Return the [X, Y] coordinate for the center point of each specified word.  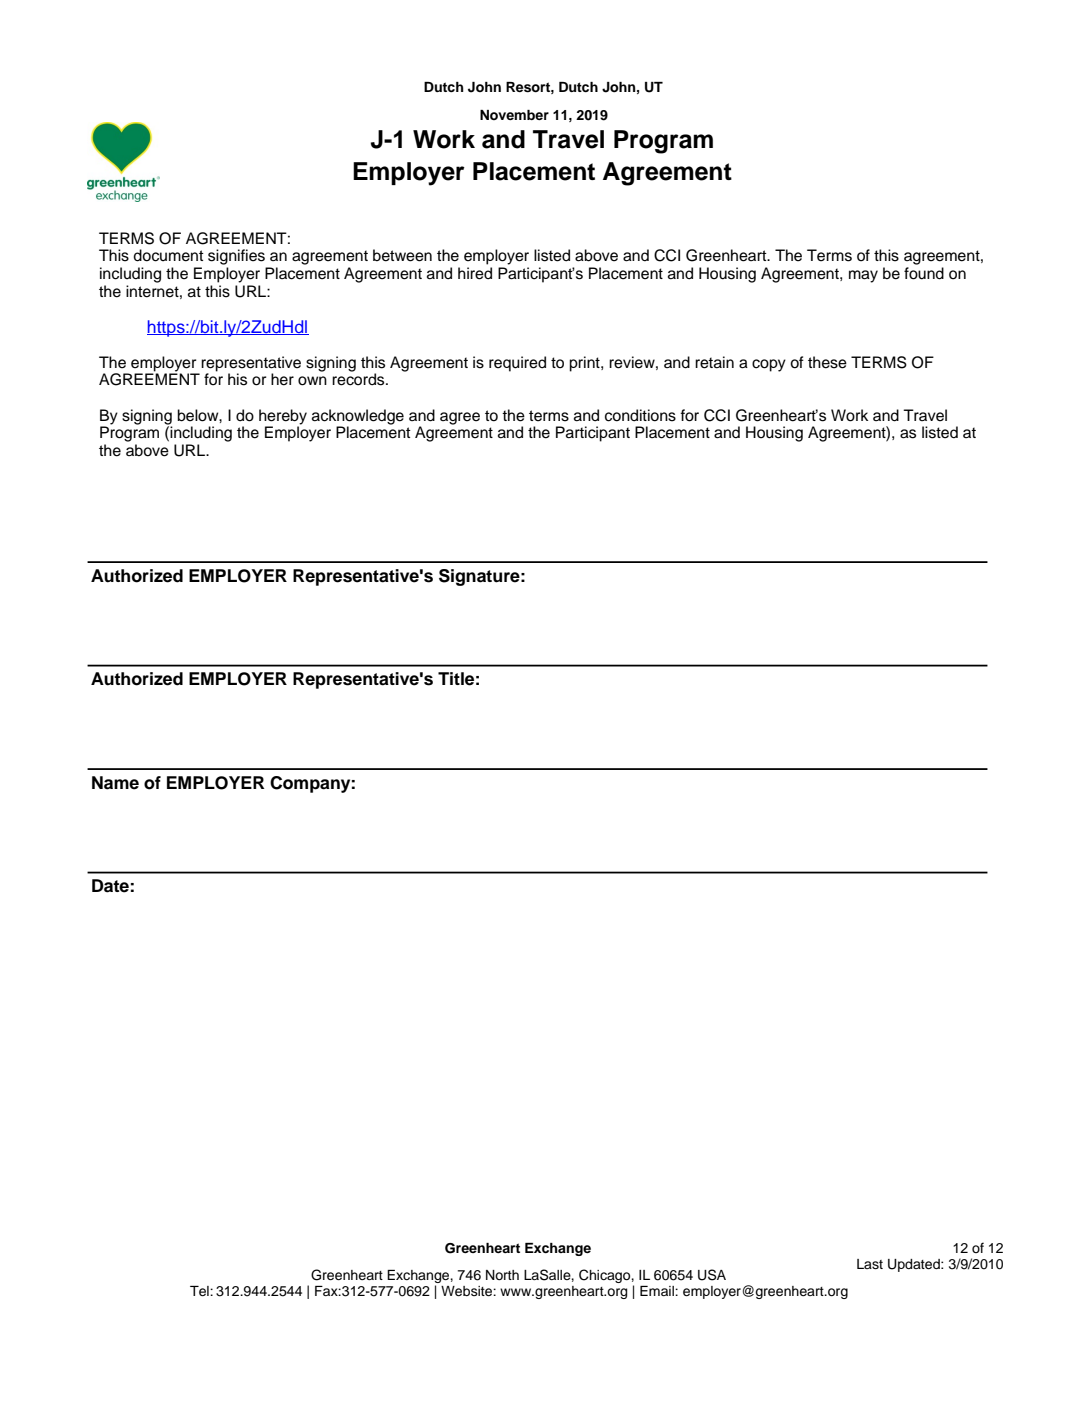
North [502, 1275]
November [514, 115]
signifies [236, 257]
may [863, 276]
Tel [200, 1291]
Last [870, 1264]
